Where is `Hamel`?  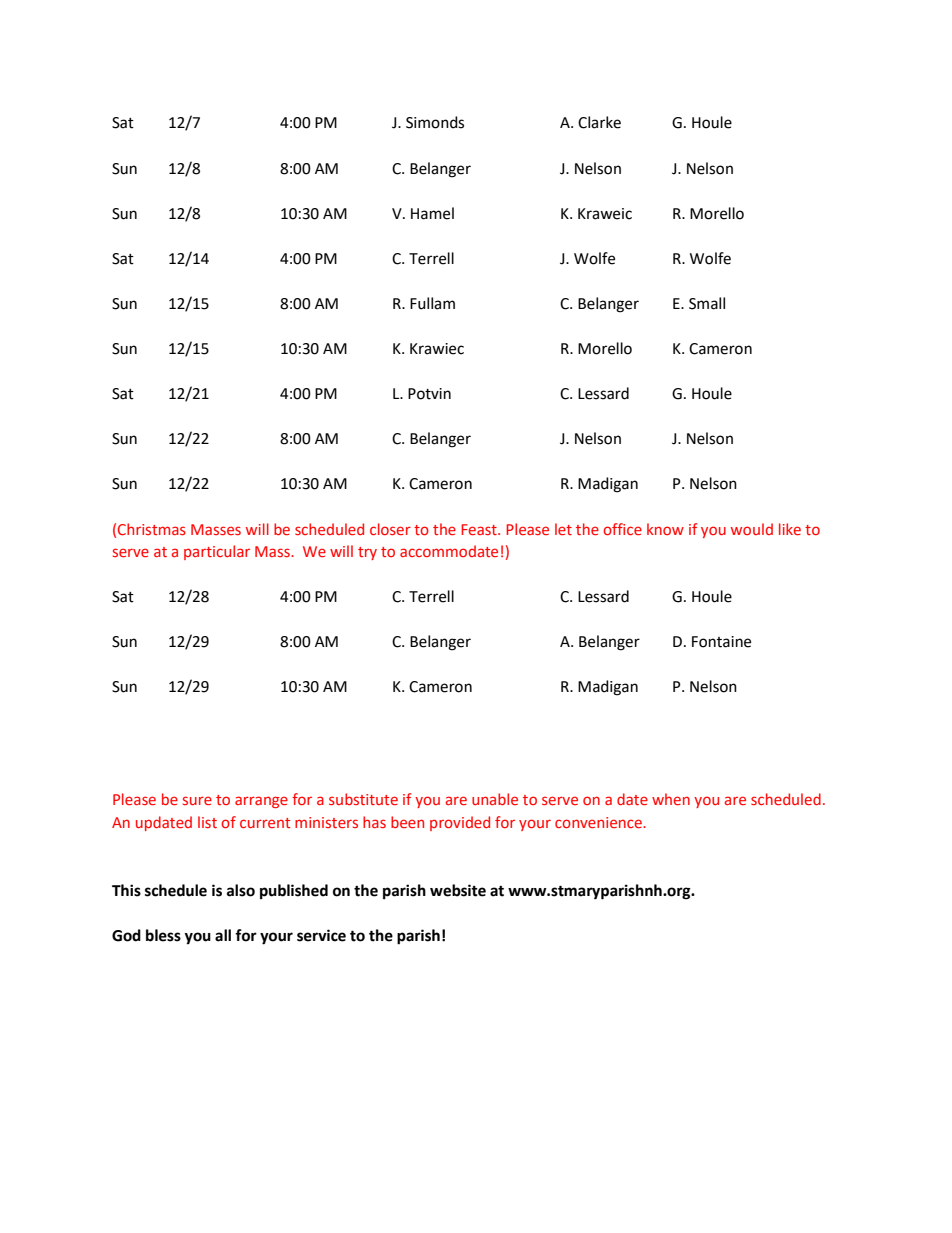 Hamel is located at coordinates (432, 213).
